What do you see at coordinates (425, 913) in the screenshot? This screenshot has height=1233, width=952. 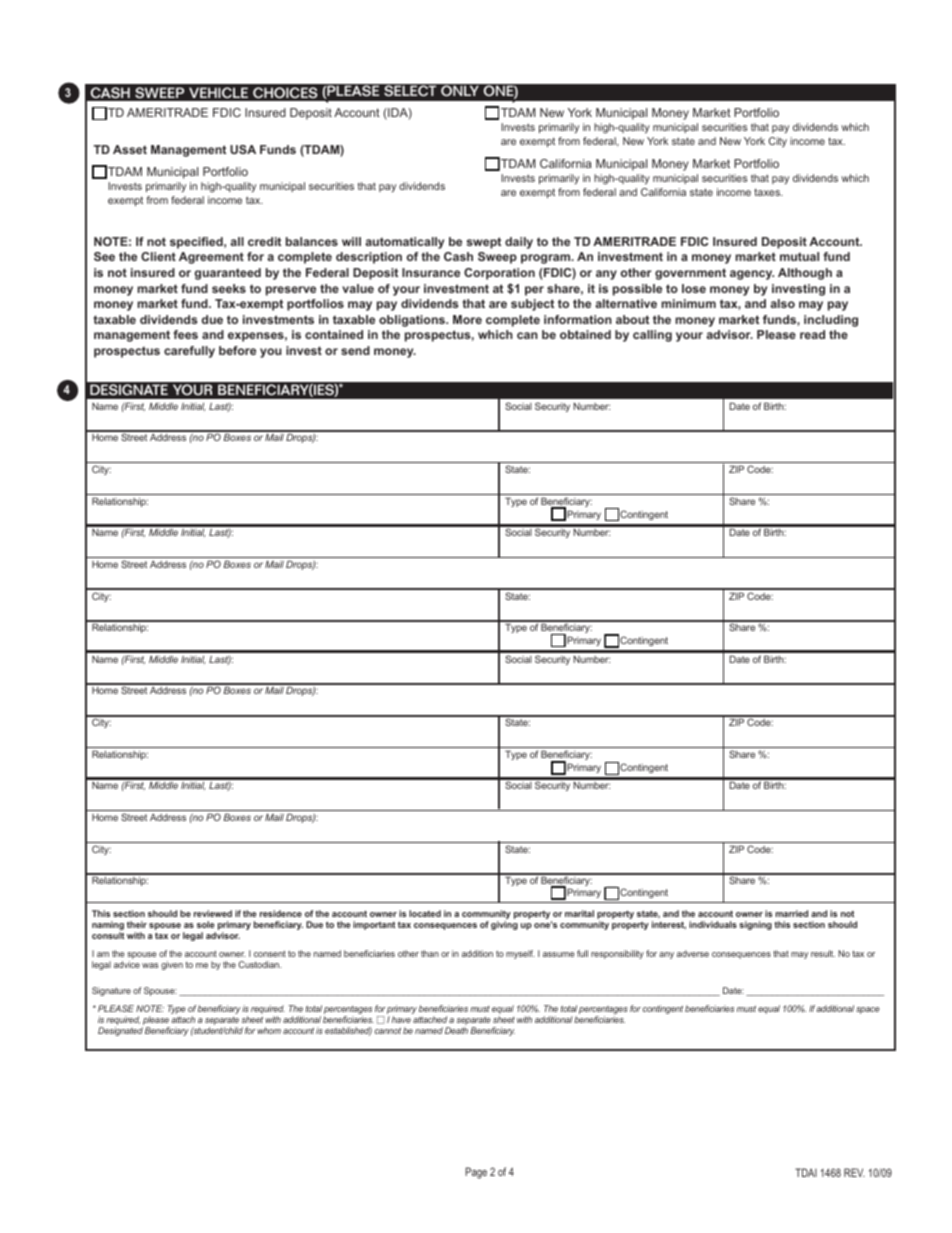 I see `located` at bounding box center [425, 913].
